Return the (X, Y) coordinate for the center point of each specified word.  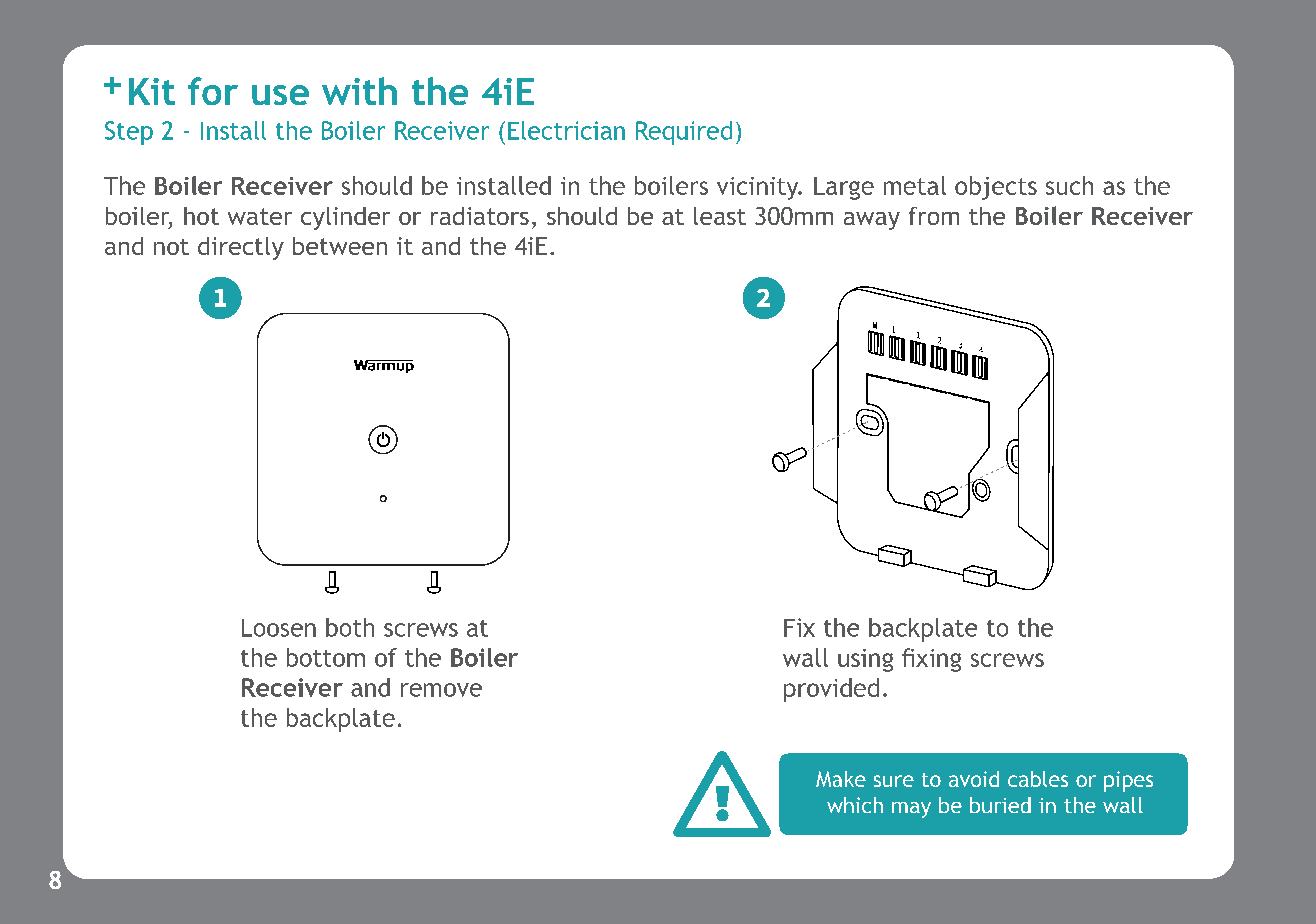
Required (684, 133)
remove (441, 690)
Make (841, 779)
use (280, 95)
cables (1038, 779)
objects (996, 188)
